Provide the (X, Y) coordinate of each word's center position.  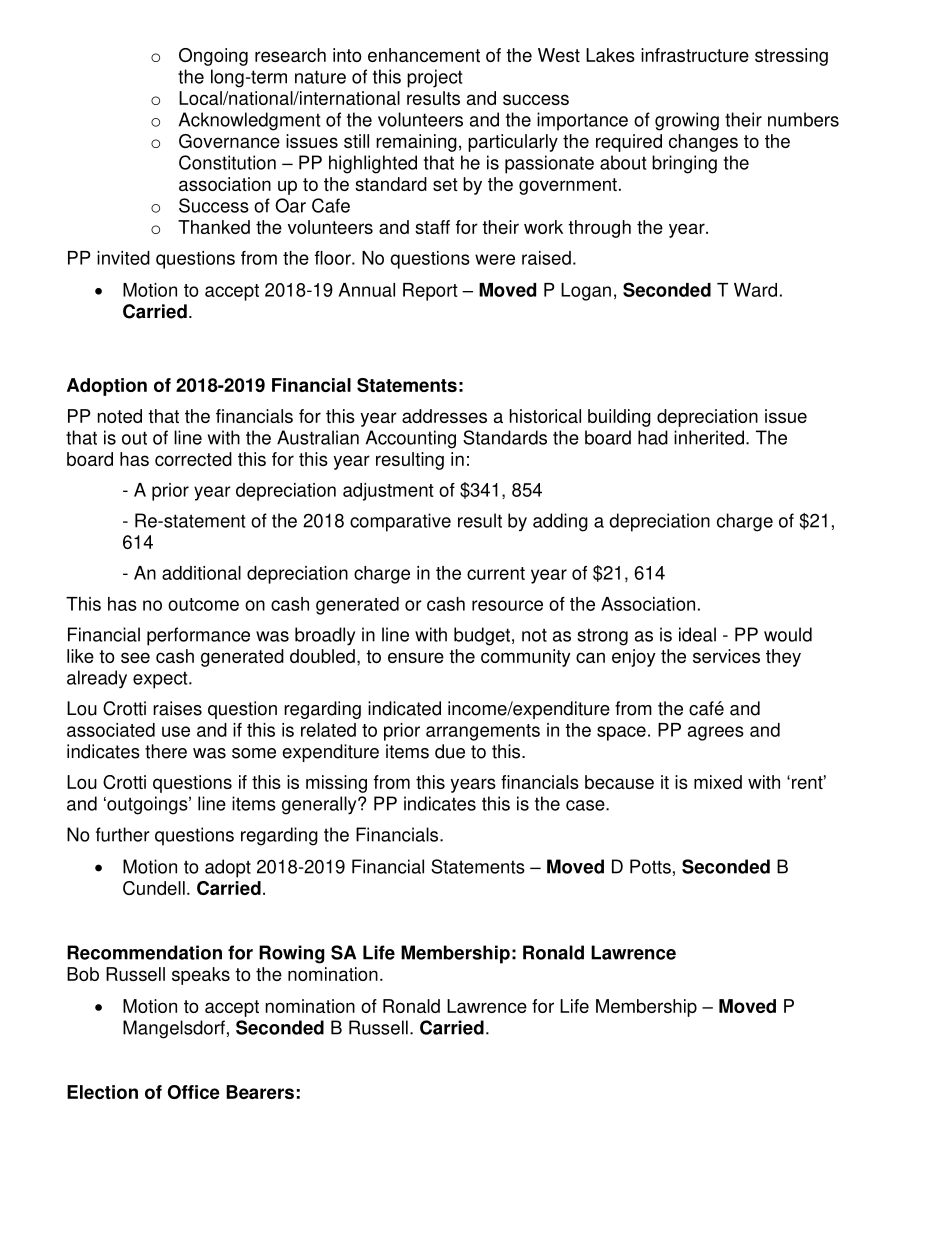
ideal (697, 634)
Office (194, 1092)
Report (430, 292)
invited (123, 258)
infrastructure (695, 55)
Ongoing (213, 57)
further (123, 834)
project (434, 78)
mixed (718, 782)
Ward (755, 290)
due (450, 751)
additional (201, 573)
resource (507, 605)
